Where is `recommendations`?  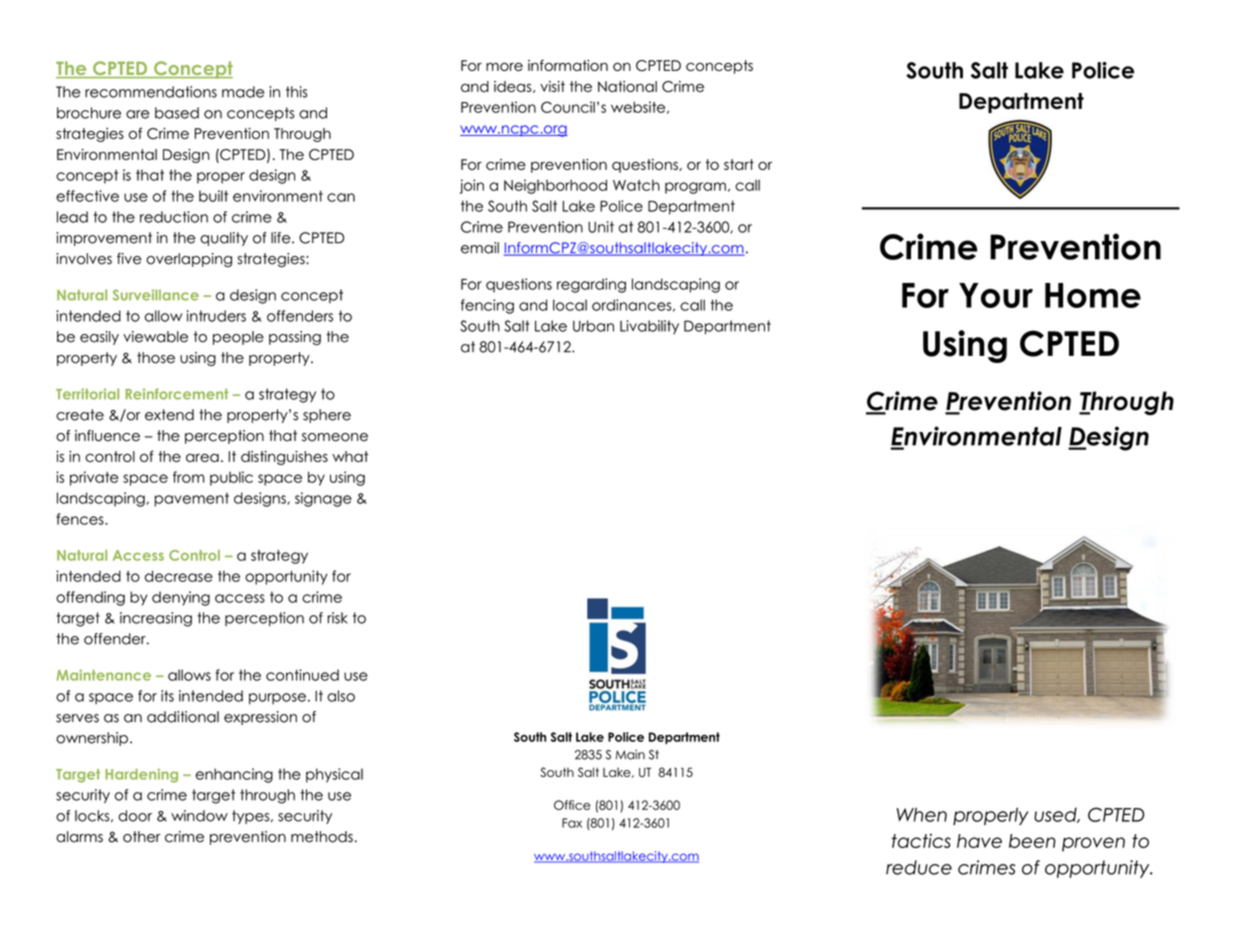
recommendations is located at coordinates (151, 92).
